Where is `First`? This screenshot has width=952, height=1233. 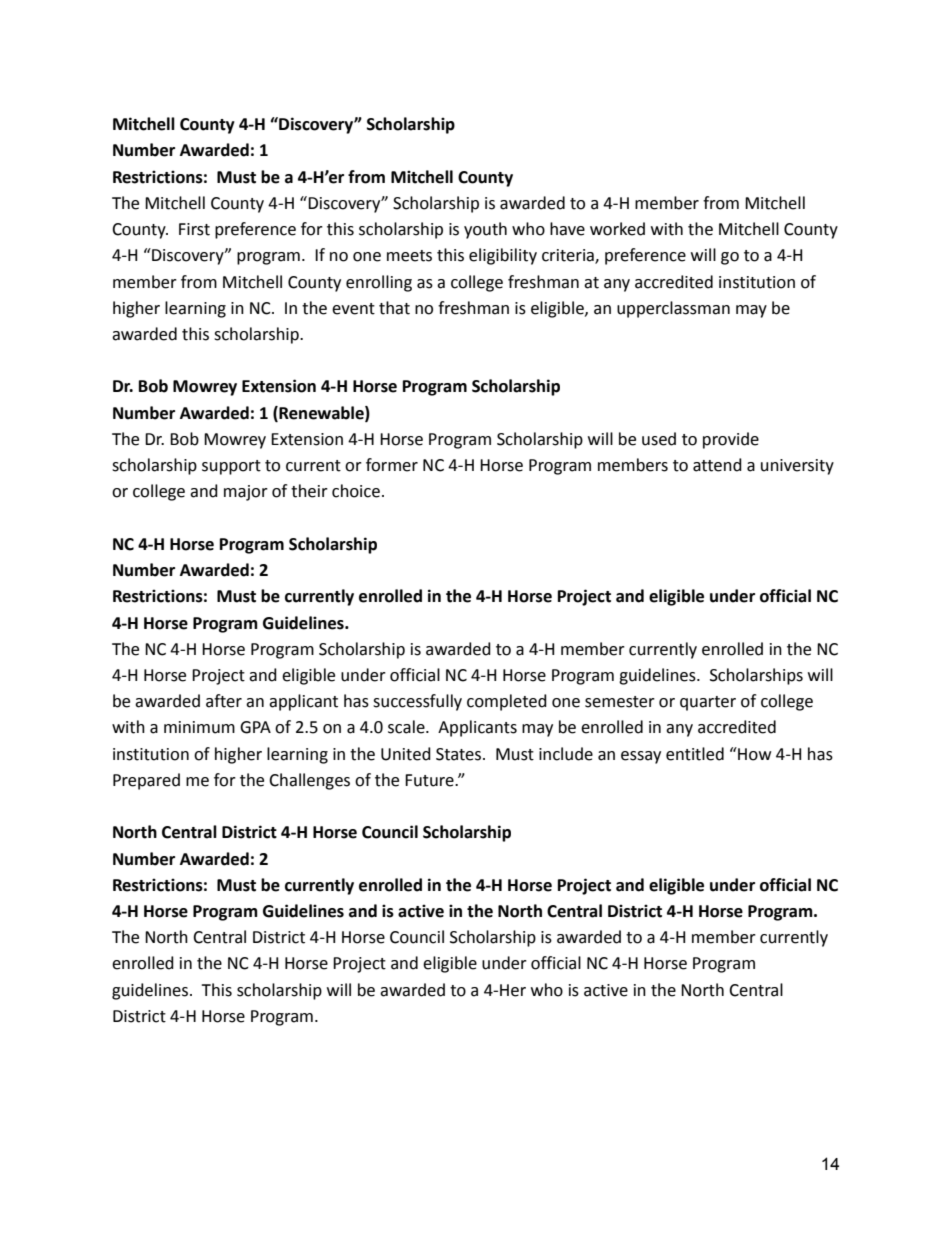 First is located at coordinates (194, 229).
